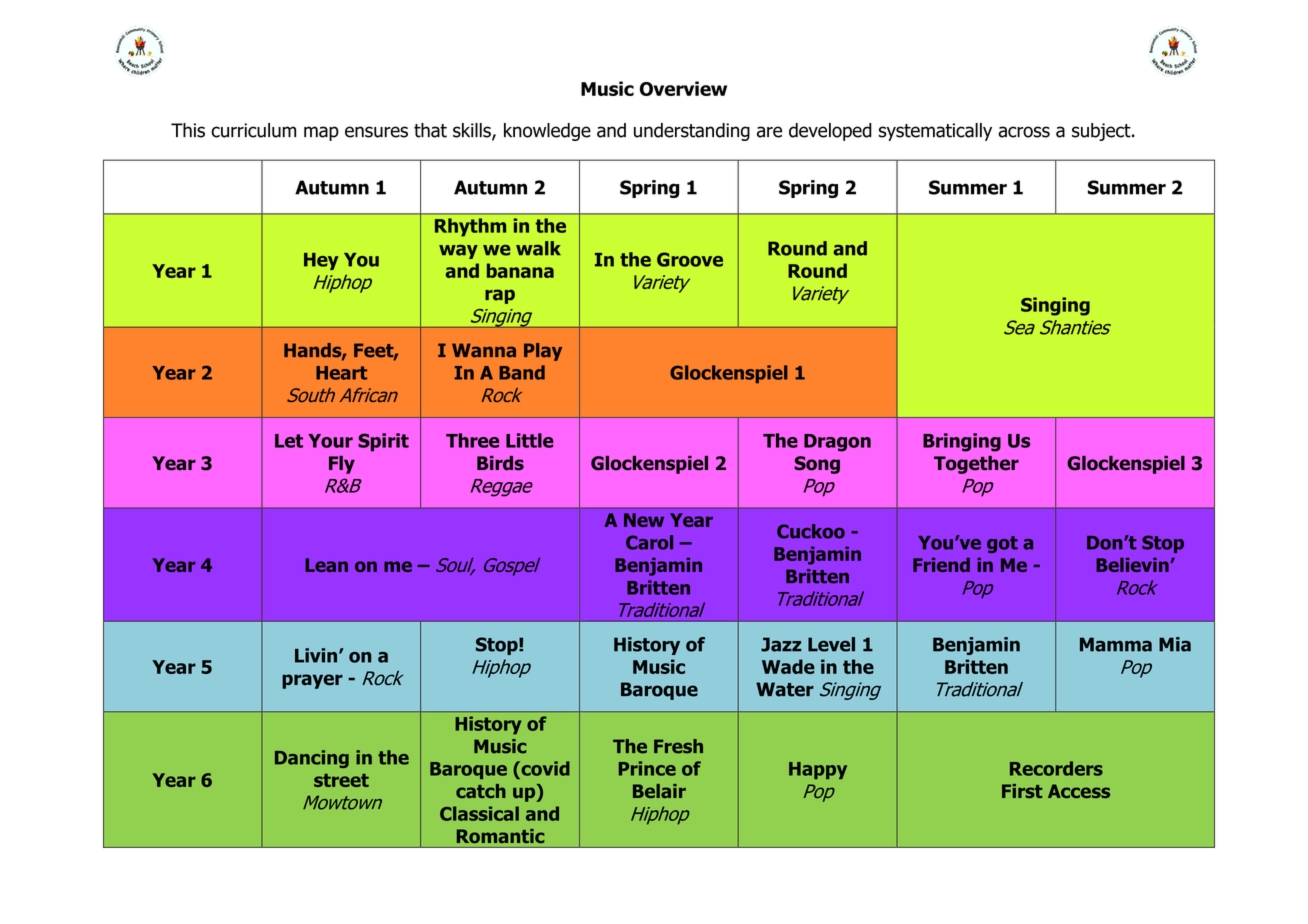 The image size is (1308, 924). What do you see at coordinates (1102, 132) in the screenshot?
I see `subject` at bounding box center [1102, 132].
